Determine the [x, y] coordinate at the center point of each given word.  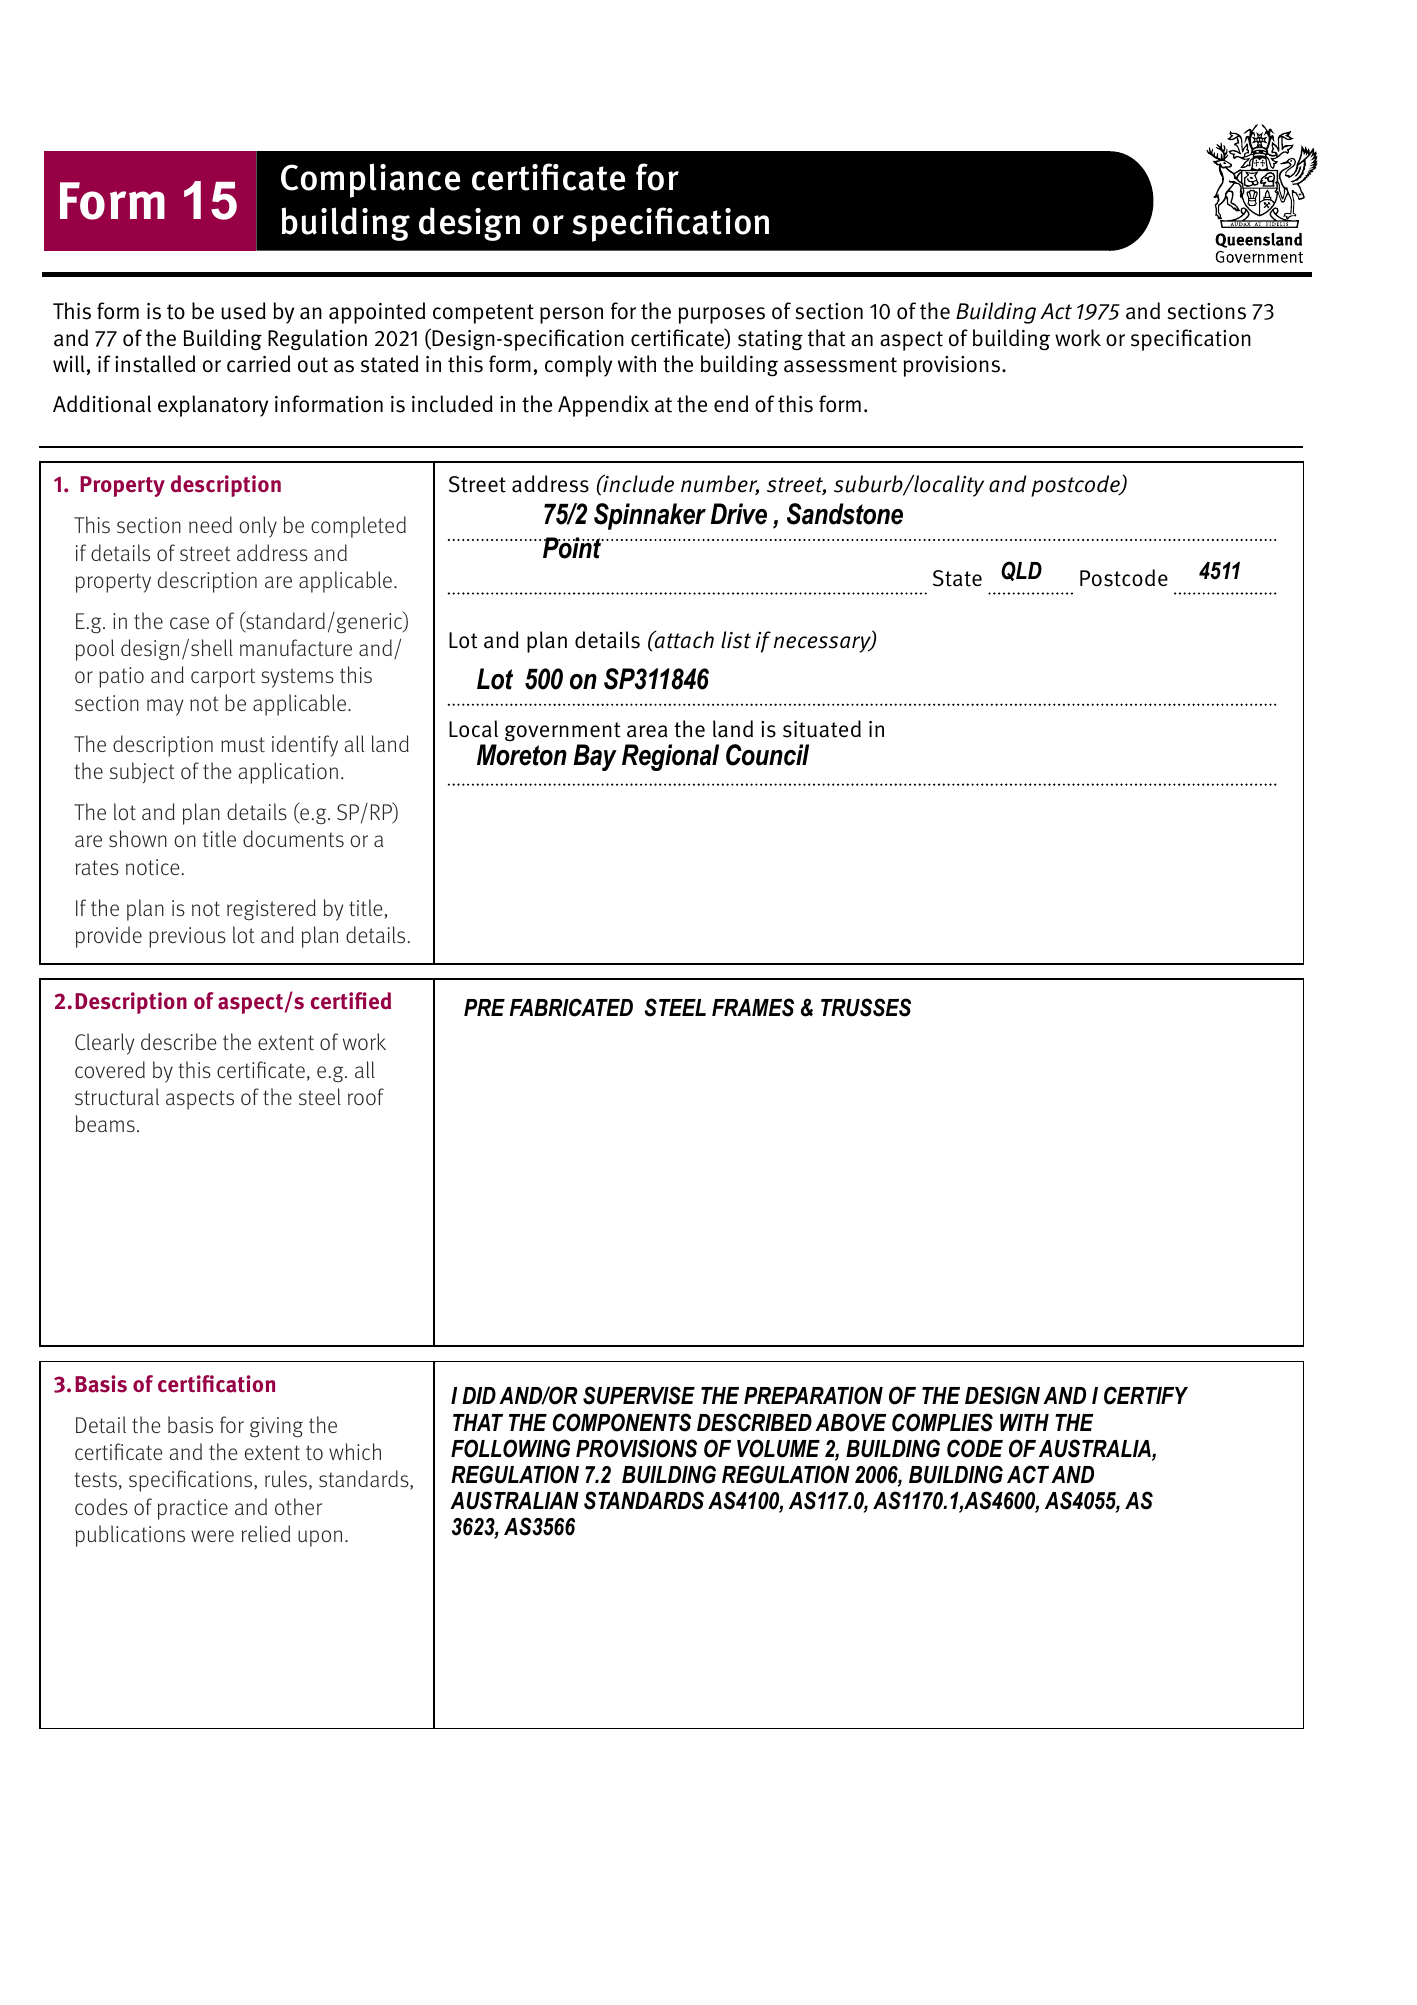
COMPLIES [942, 1422]
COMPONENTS [622, 1422]
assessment [840, 365]
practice [193, 1509]
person [571, 315]
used [243, 311]
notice [152, 867]
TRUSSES [866, 1007]
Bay [595, 757]
